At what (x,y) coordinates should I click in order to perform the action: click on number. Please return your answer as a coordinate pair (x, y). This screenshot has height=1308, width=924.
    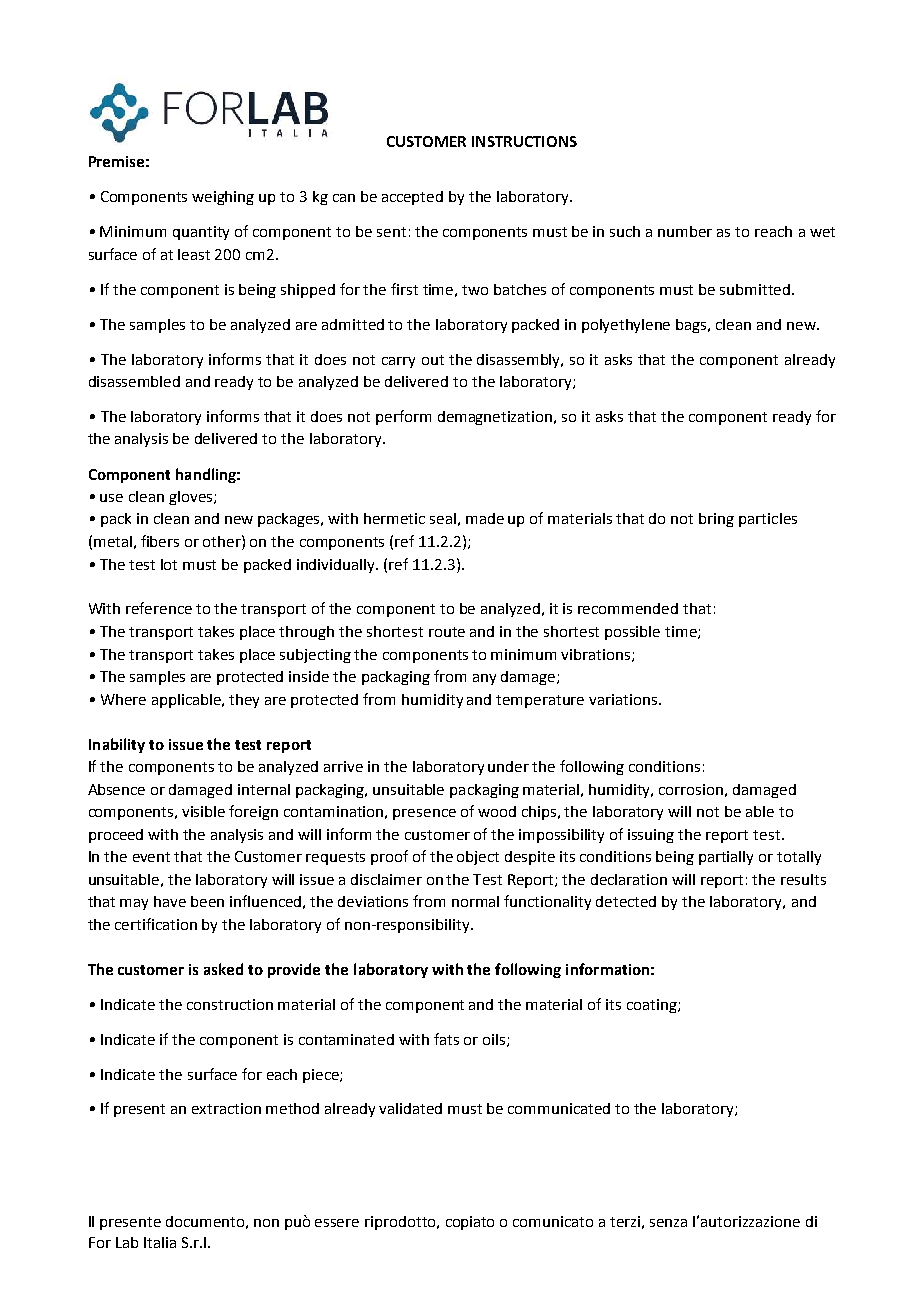
    Looking at the image, I should click on (685, 231).
